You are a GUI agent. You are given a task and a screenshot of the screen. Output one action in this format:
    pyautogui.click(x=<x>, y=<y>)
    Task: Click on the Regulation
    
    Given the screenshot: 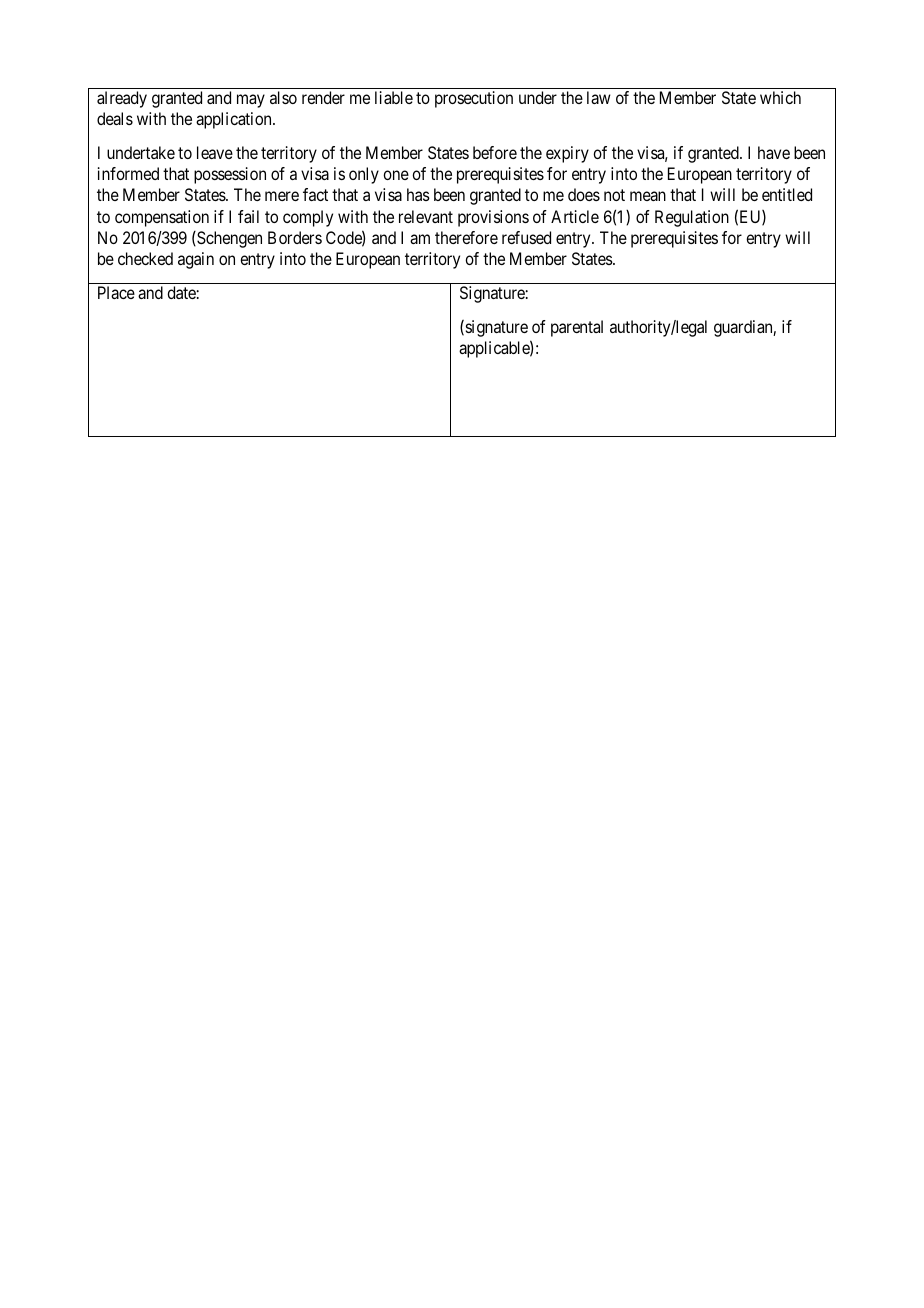 What is the action you would take?
    pyautogui.click(x=692, y=218)
